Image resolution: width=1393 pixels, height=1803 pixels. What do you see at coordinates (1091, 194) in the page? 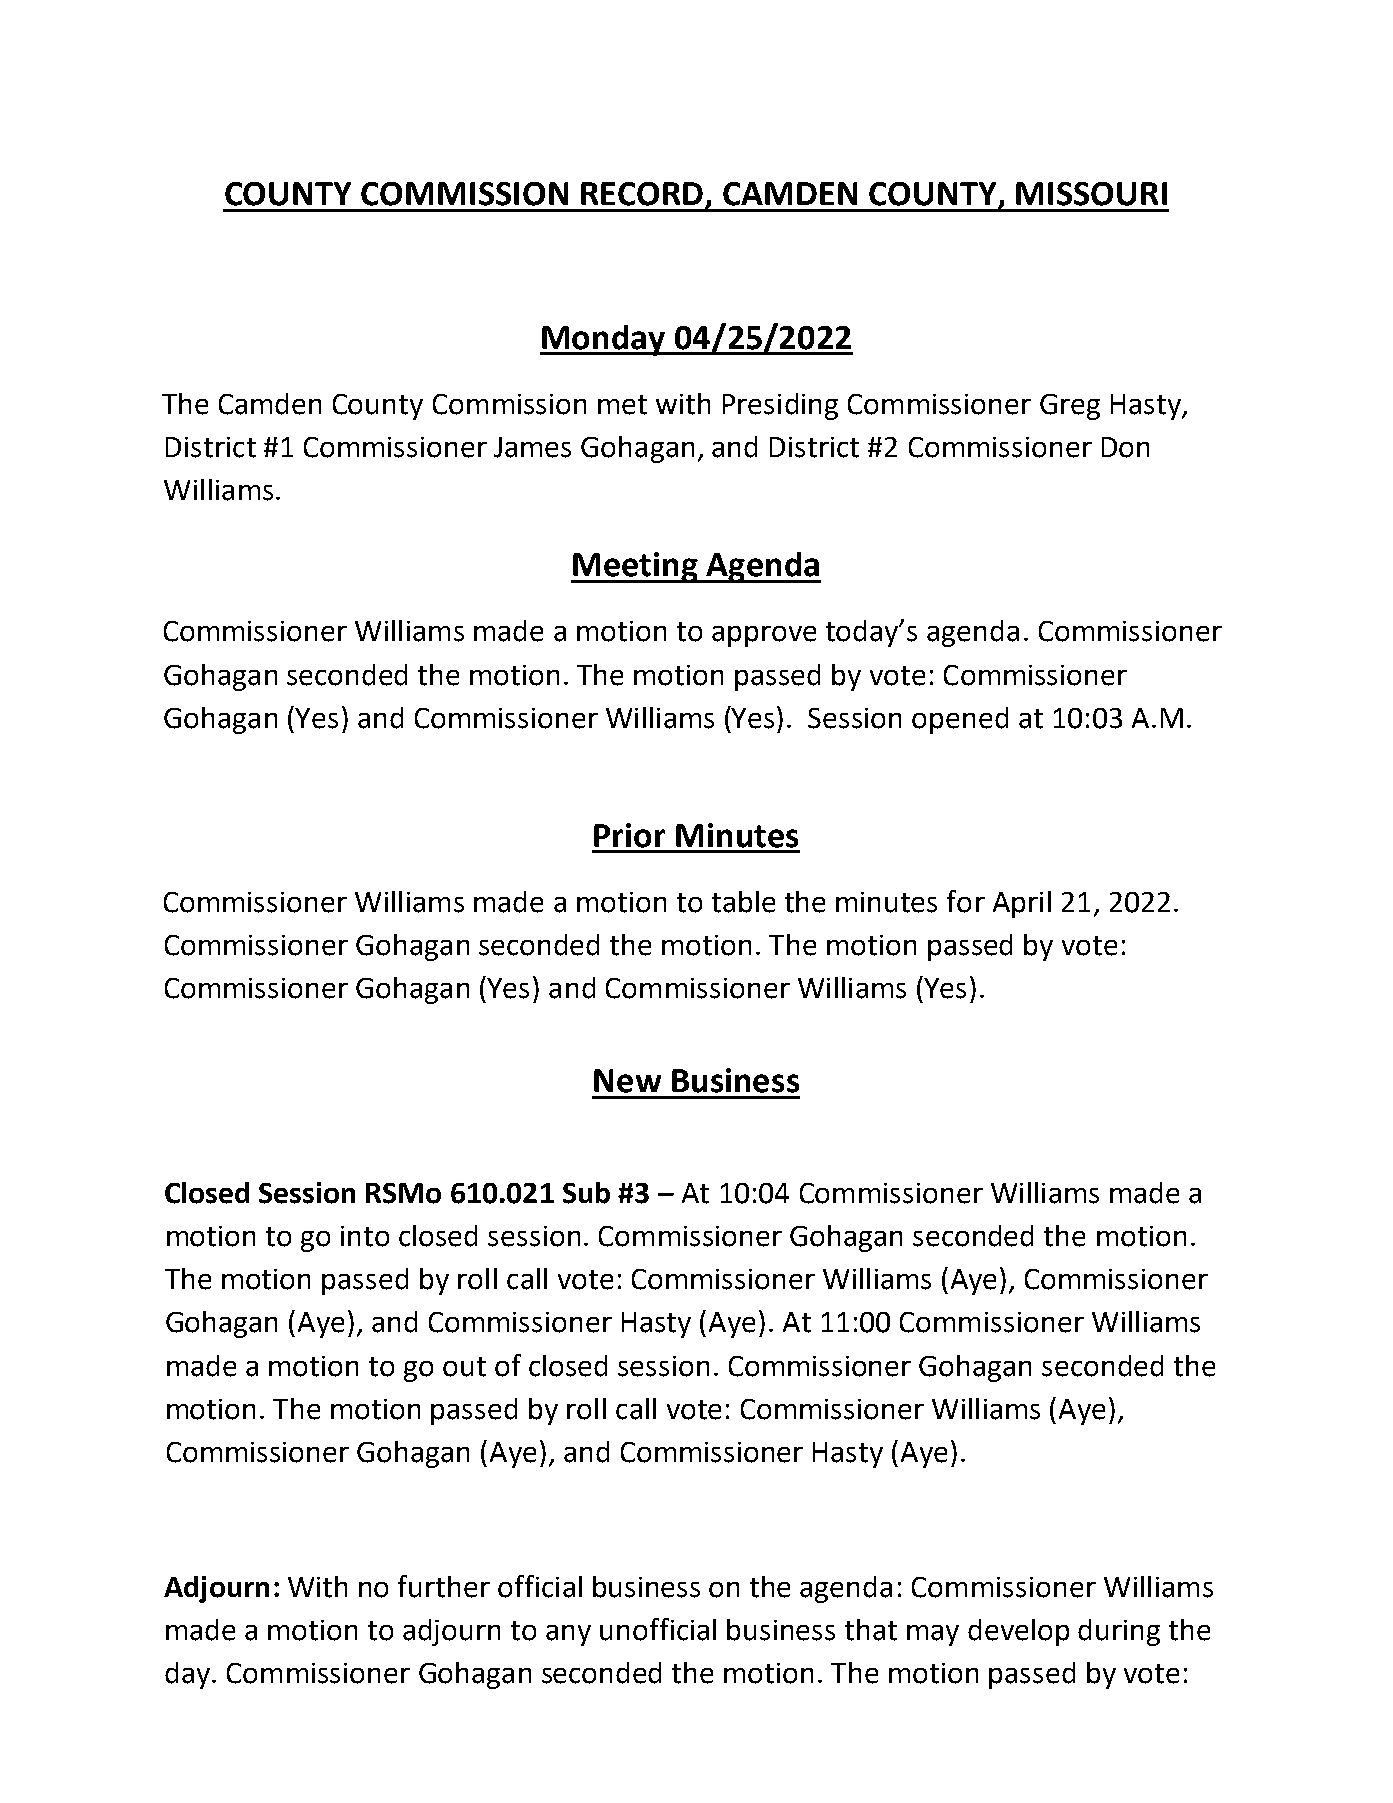
I see `MISSOURI` at bounding box center [1091, 194].
